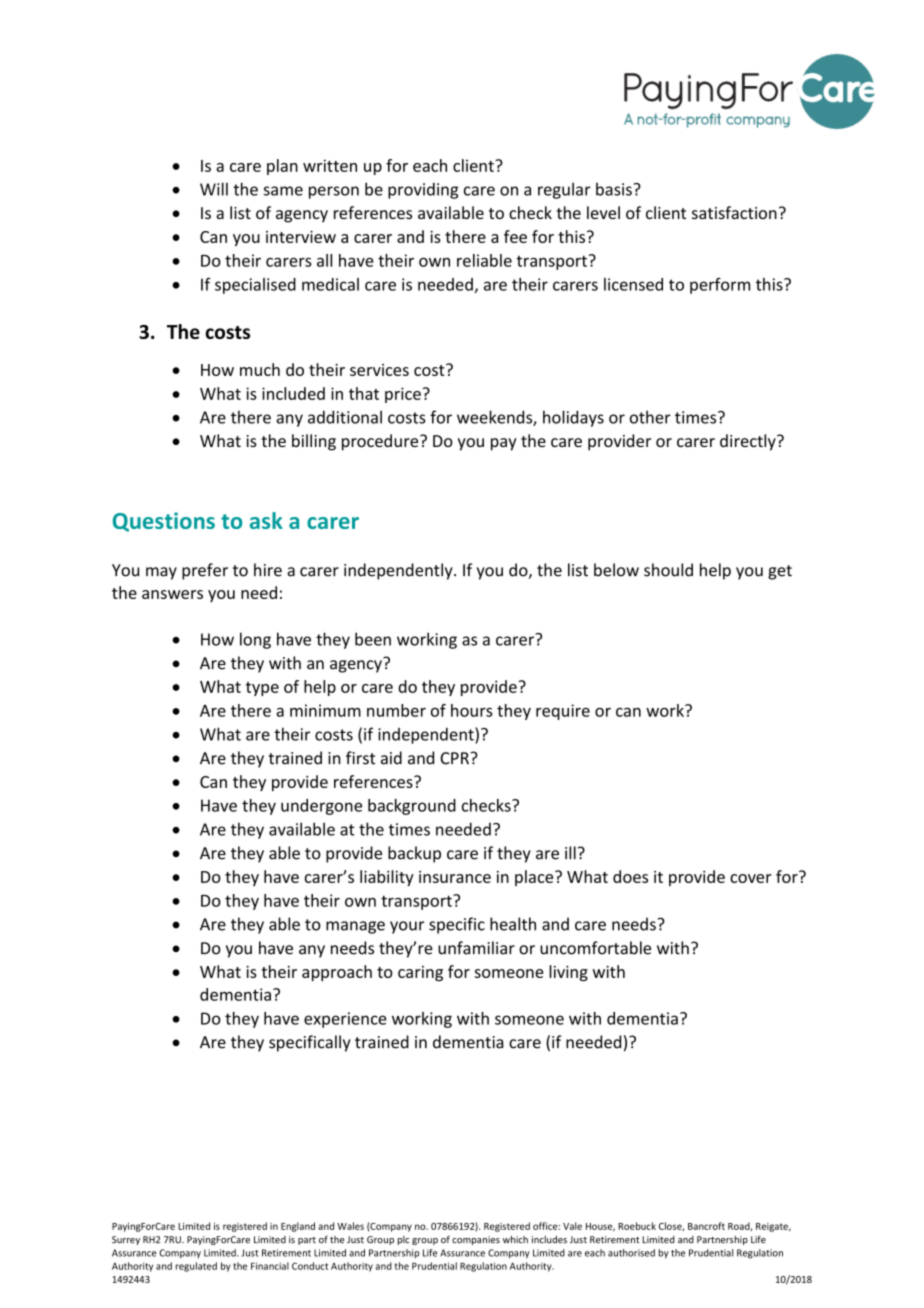 Image resolution: width=924 pixels, height=1308 pixels. Describe the element at coordinates (214, 189) in the screenshot. I see `Will` at that location.
